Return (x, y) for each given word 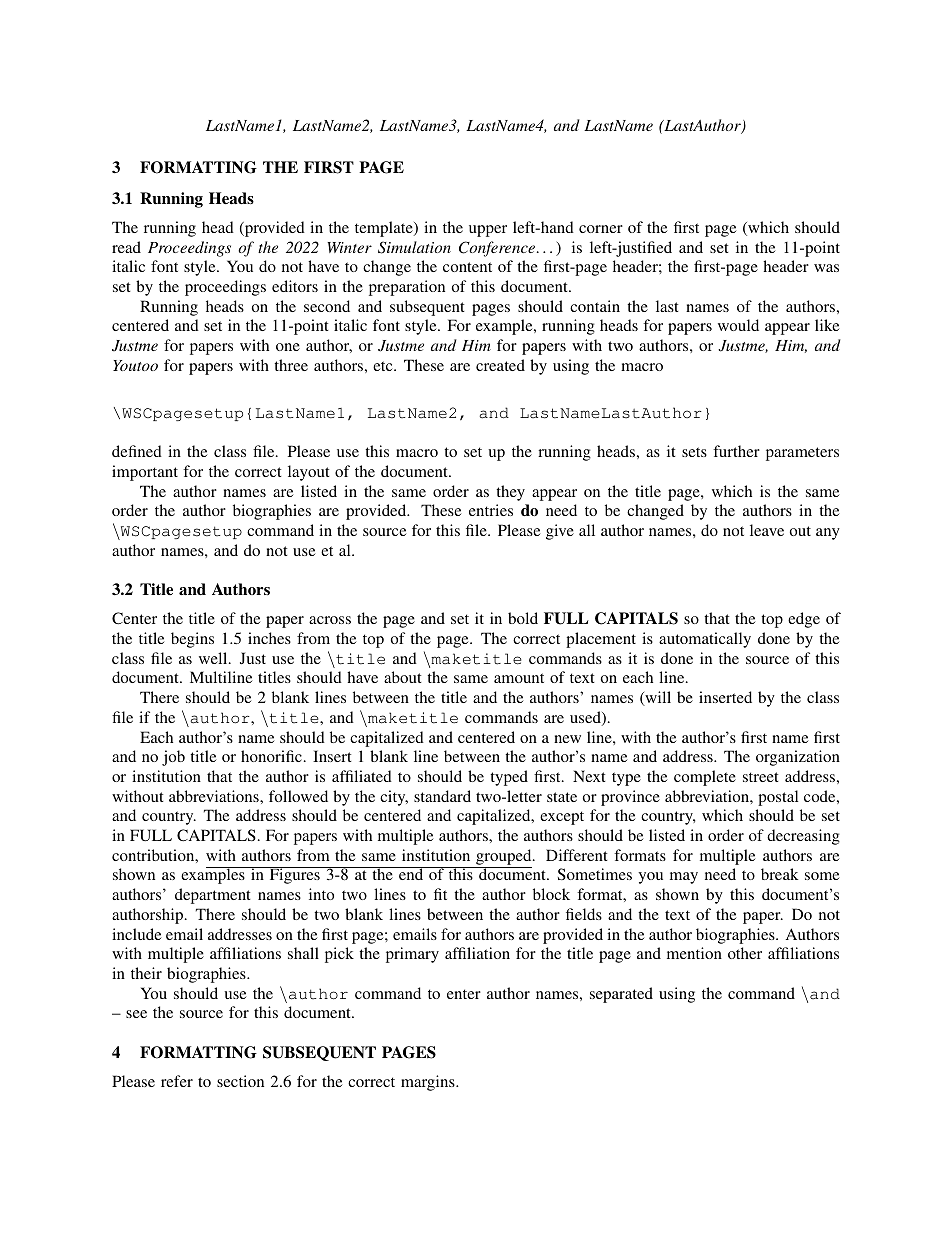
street (761, 777)
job (173, 758)
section (240, 1081)
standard (442, 796)
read (126, 247)
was (826, 268)
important (145, 473)
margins (429, 1083)
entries (491, 510)
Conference (497, 249)
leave (767, 530)
